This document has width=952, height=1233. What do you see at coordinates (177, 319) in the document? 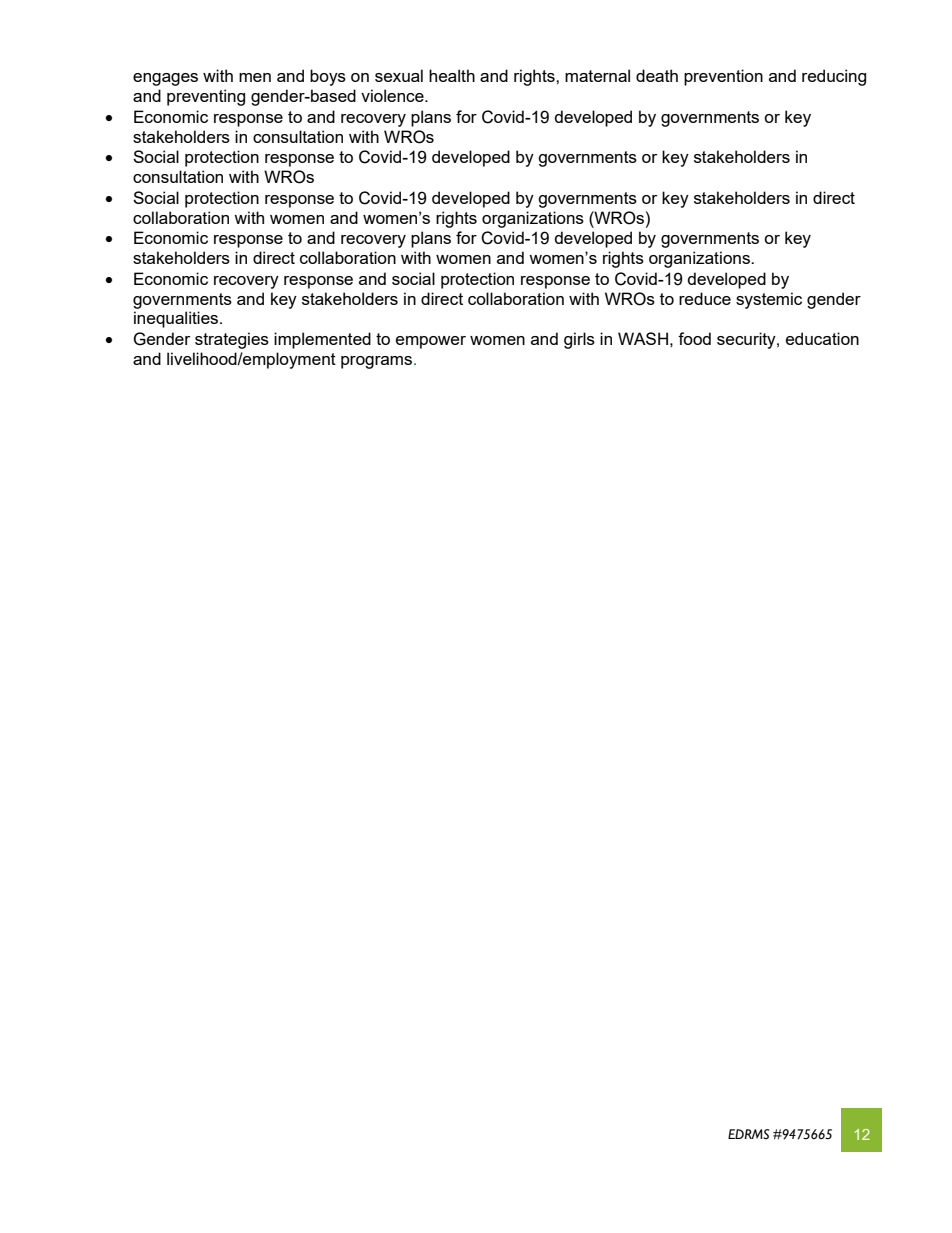
I see `inequalities` at bounding box center [177, 319].
